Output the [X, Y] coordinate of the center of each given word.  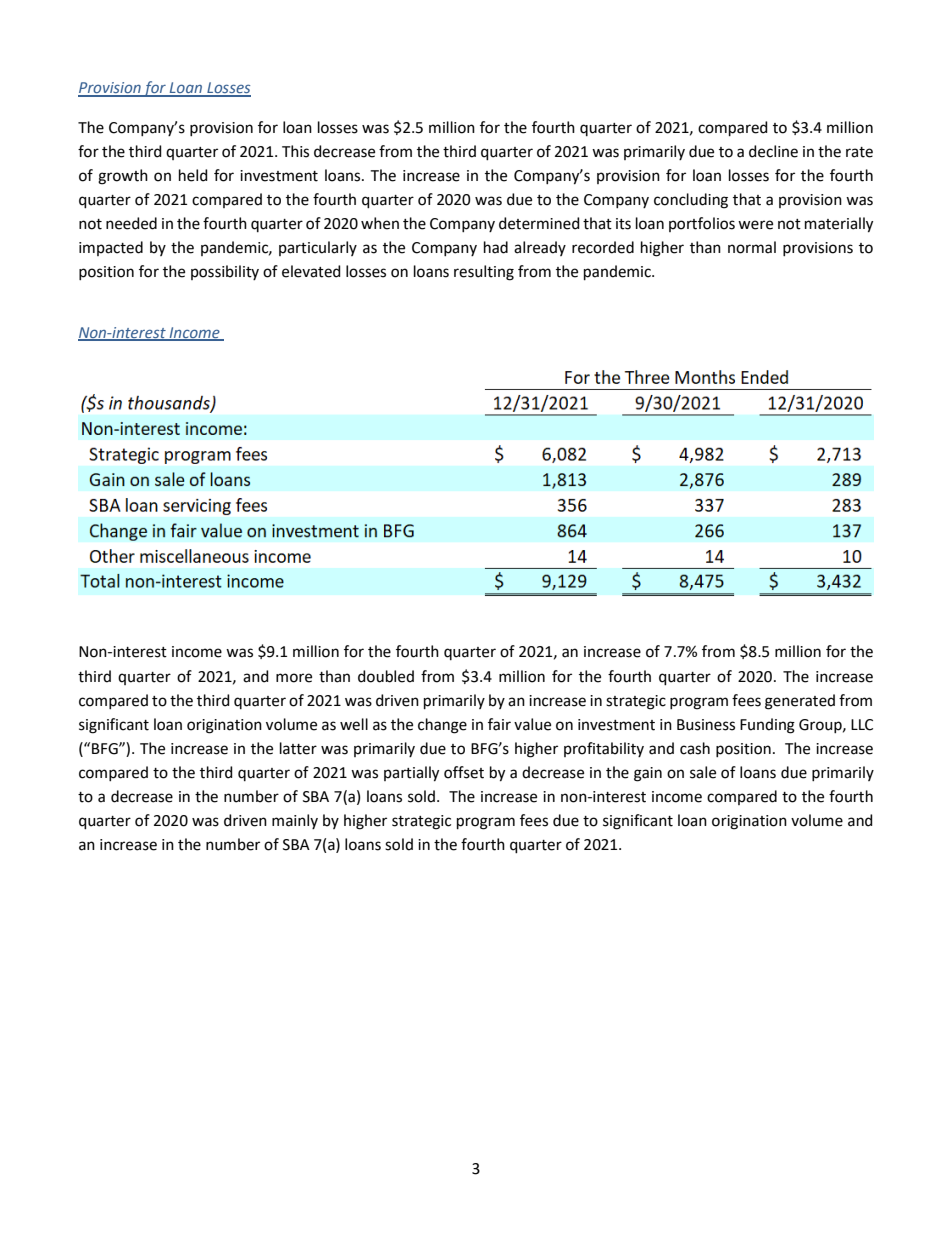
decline [773, 151]
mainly [295, 821]
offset [464, 772]
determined [539, 223]
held [193, 175]
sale [703, 772]
